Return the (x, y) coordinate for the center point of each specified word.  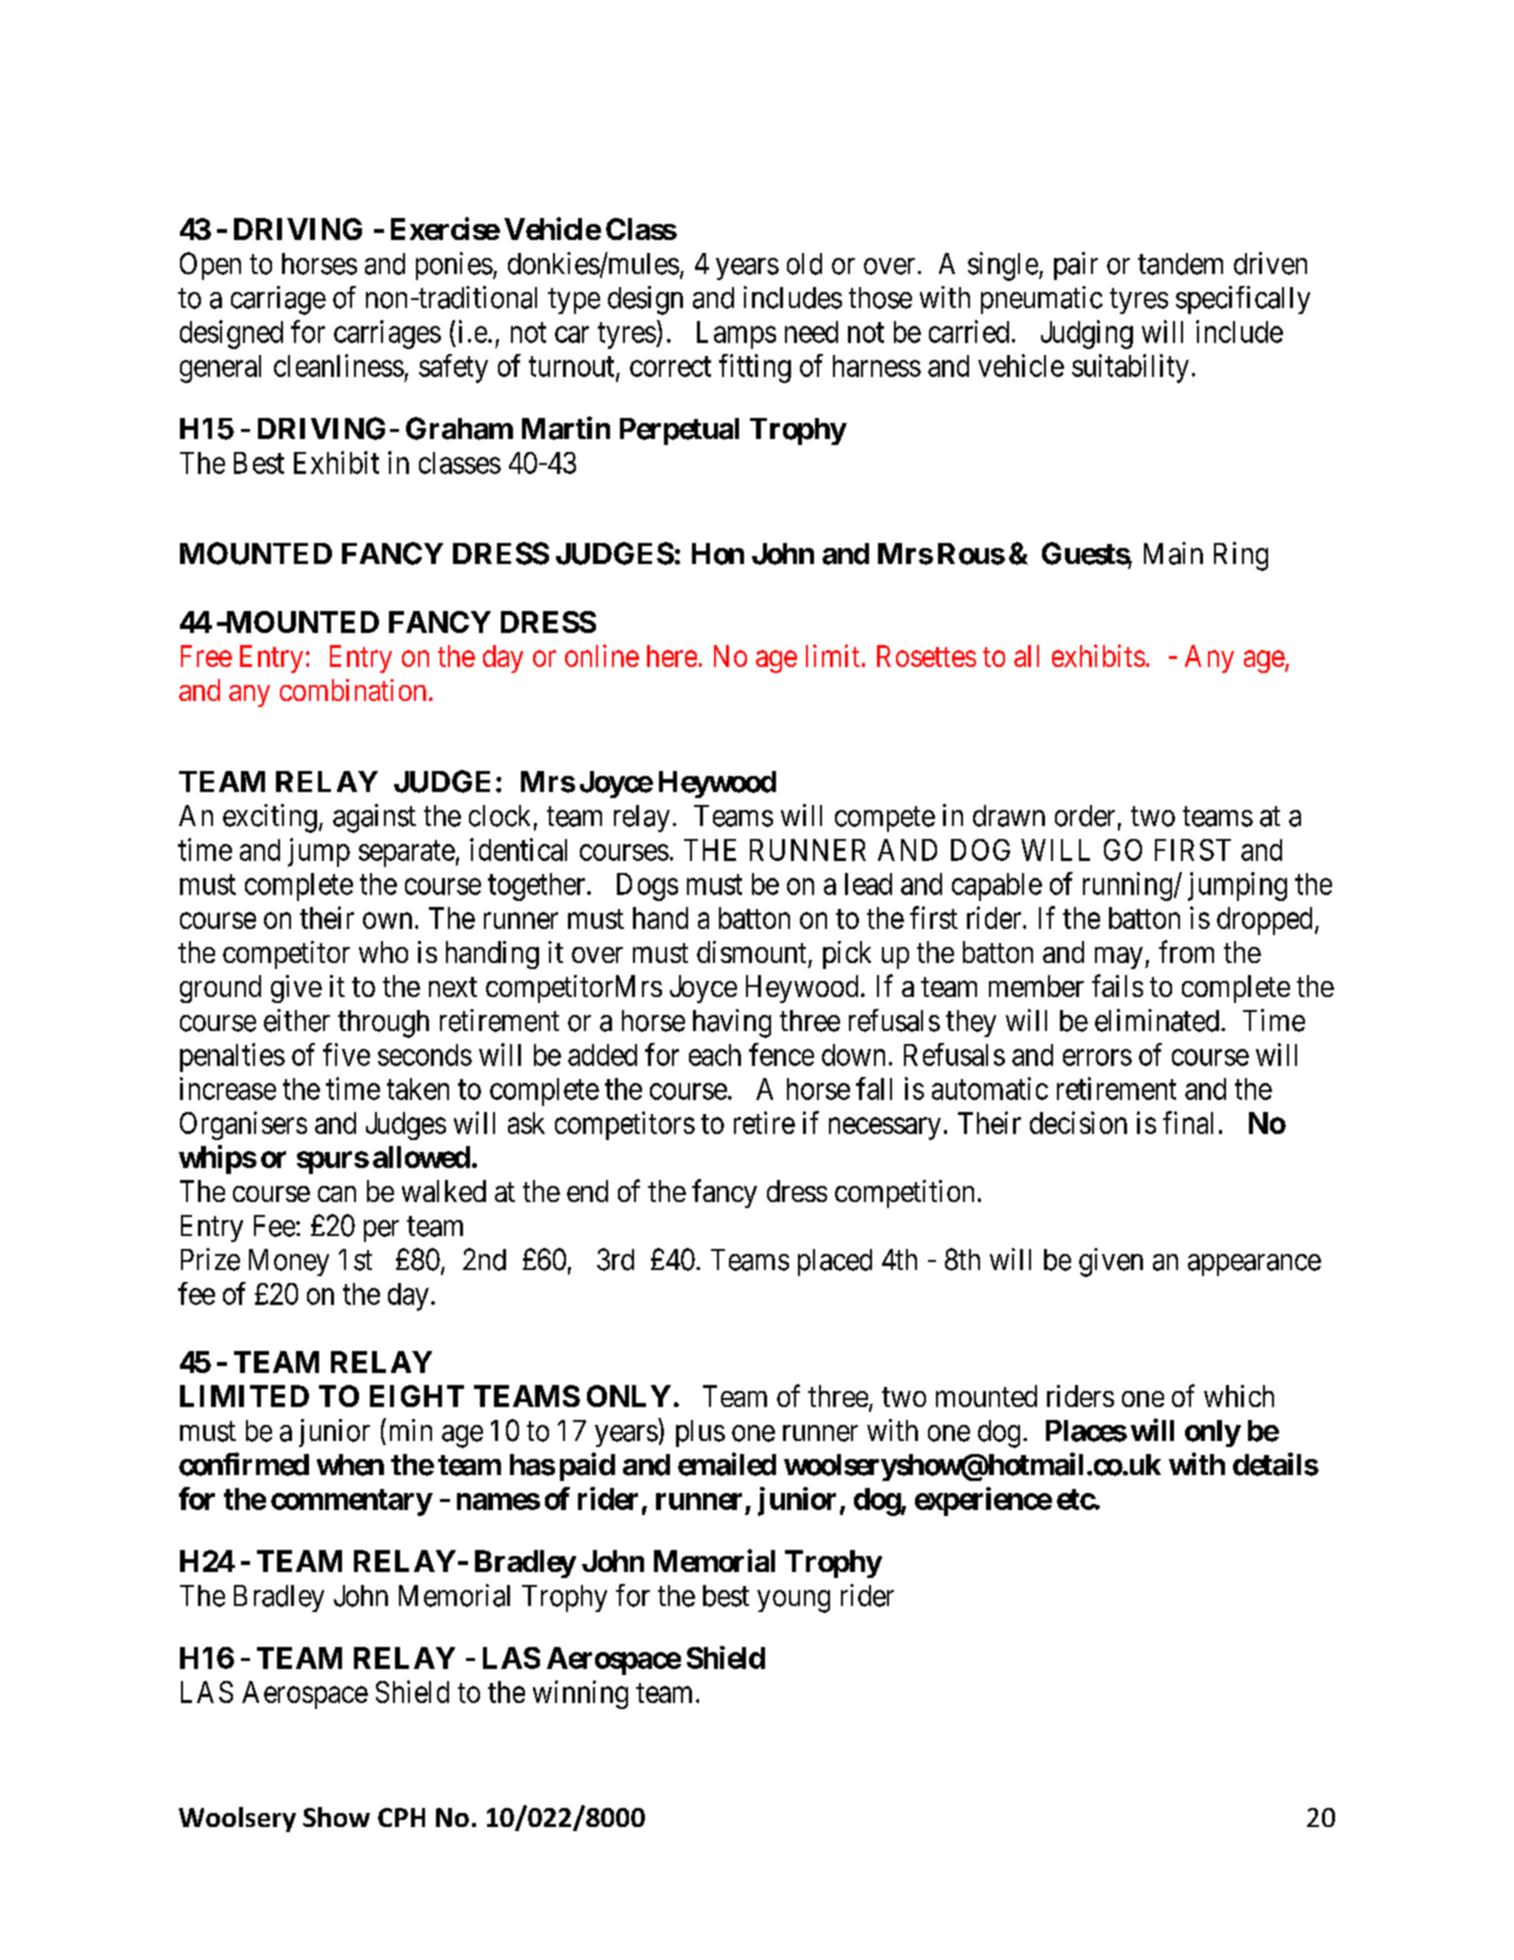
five (346, 1054)
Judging (1087, 334)
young (793, 1601)
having (732, 1023)
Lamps (736, 335)
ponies (454, 266)
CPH (401, 1817)
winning (580, 1694)
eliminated (1157, 1020)
